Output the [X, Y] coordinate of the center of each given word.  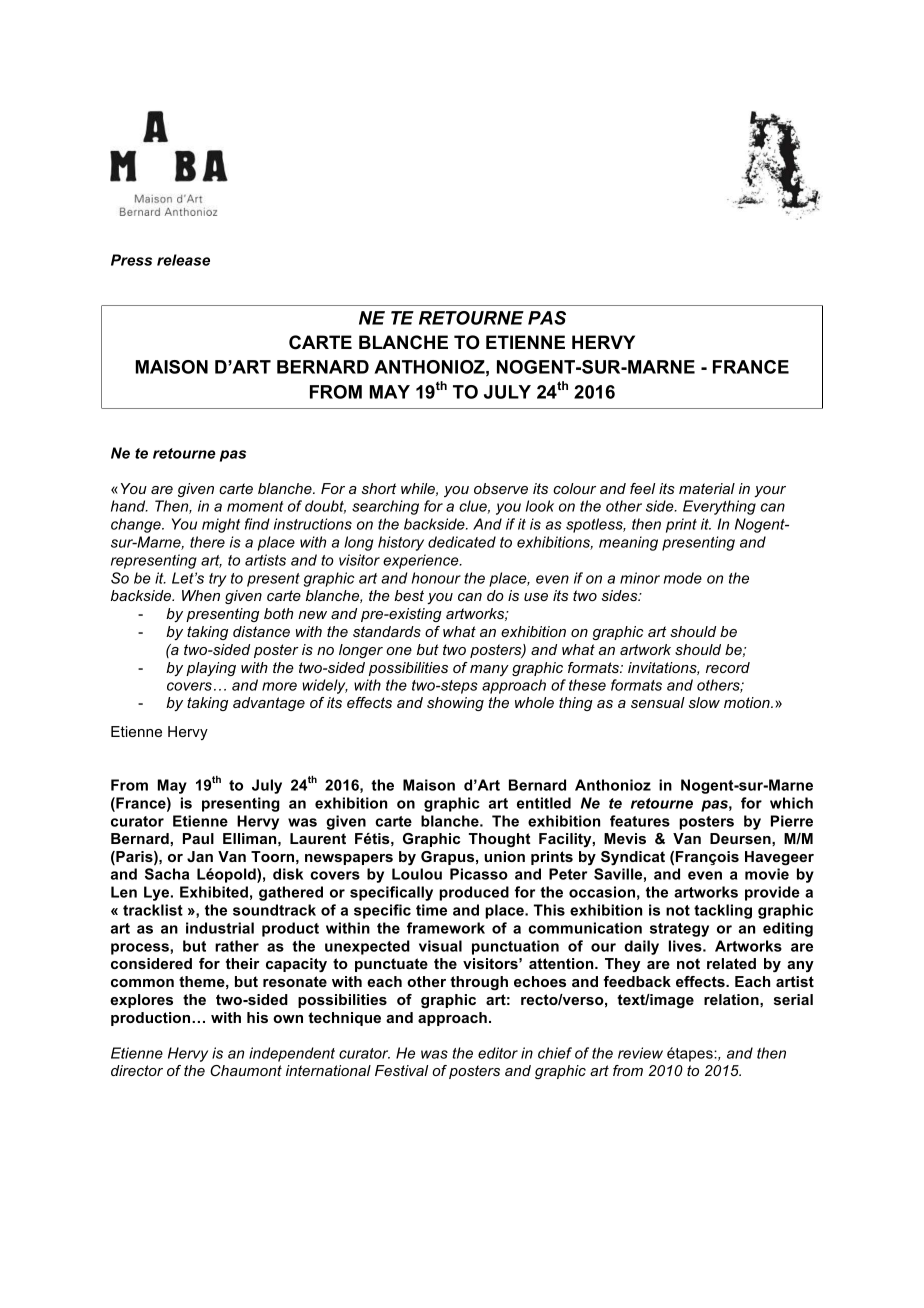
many [489, 670]
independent [292, 1054]
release [183, 260]
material [707, 488]
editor [498, 1053]
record [728, 667]
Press [131, 260]
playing [211, 669]
